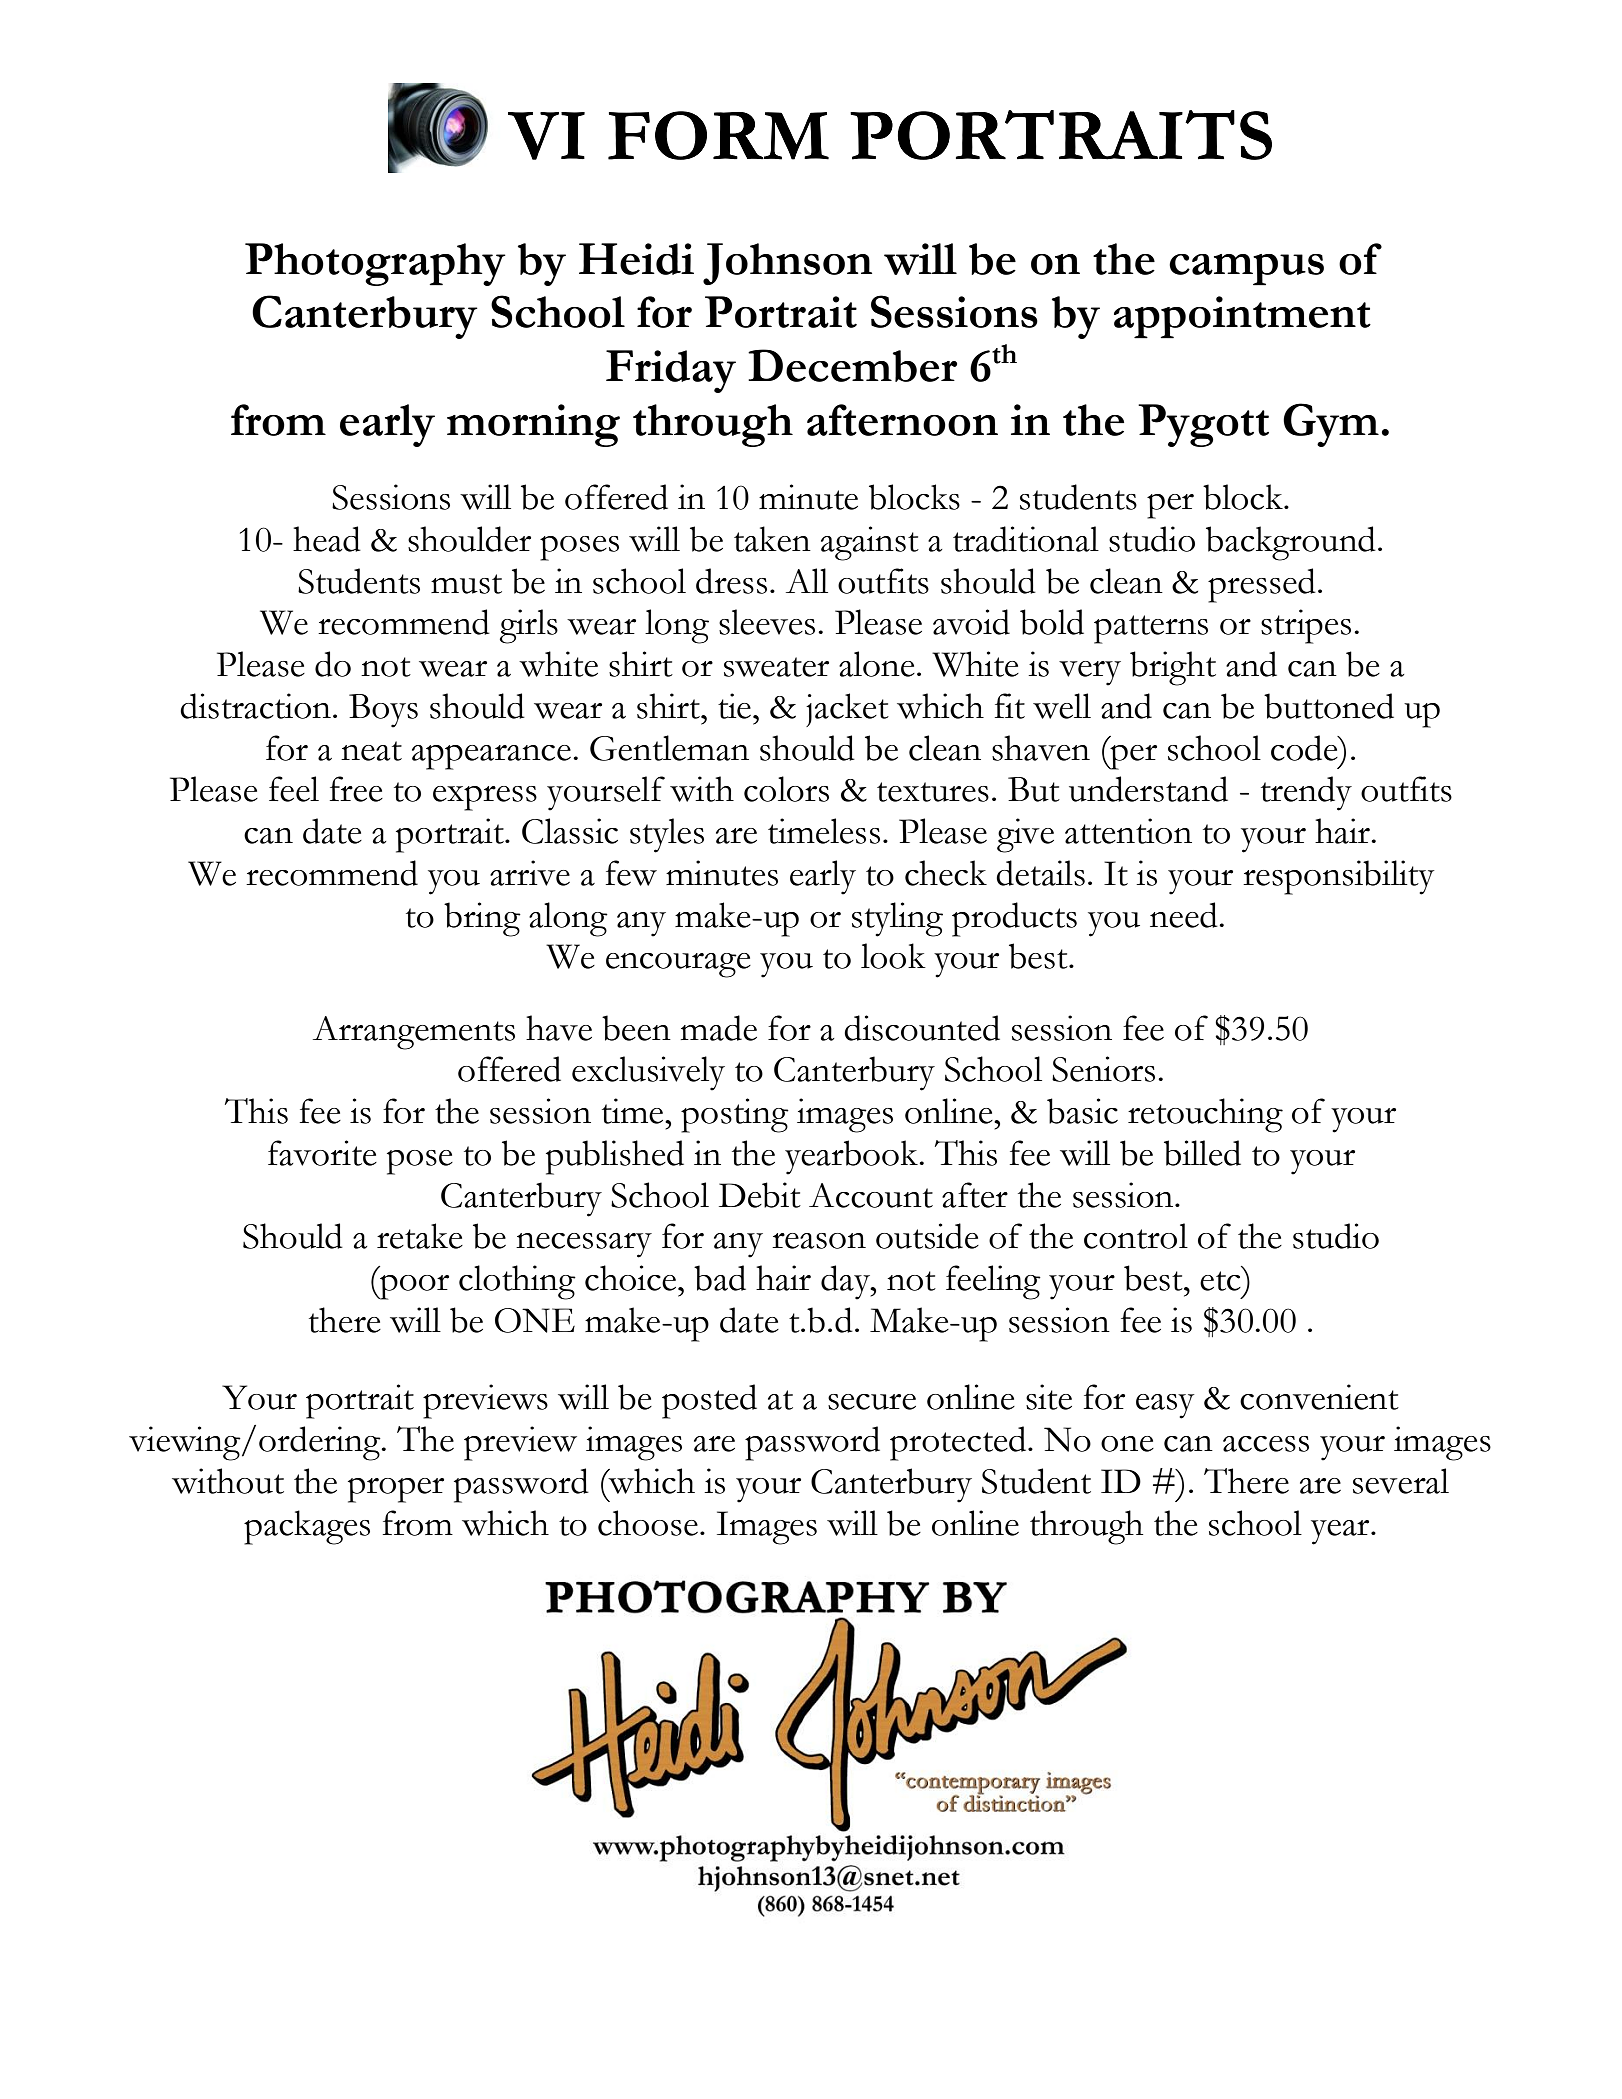 The height and width of the screenshot is (2099, 1622). What do you see at coordinates (1291, 543) in the screenshot?
I see `background` at bounding box center [1291, 543].
